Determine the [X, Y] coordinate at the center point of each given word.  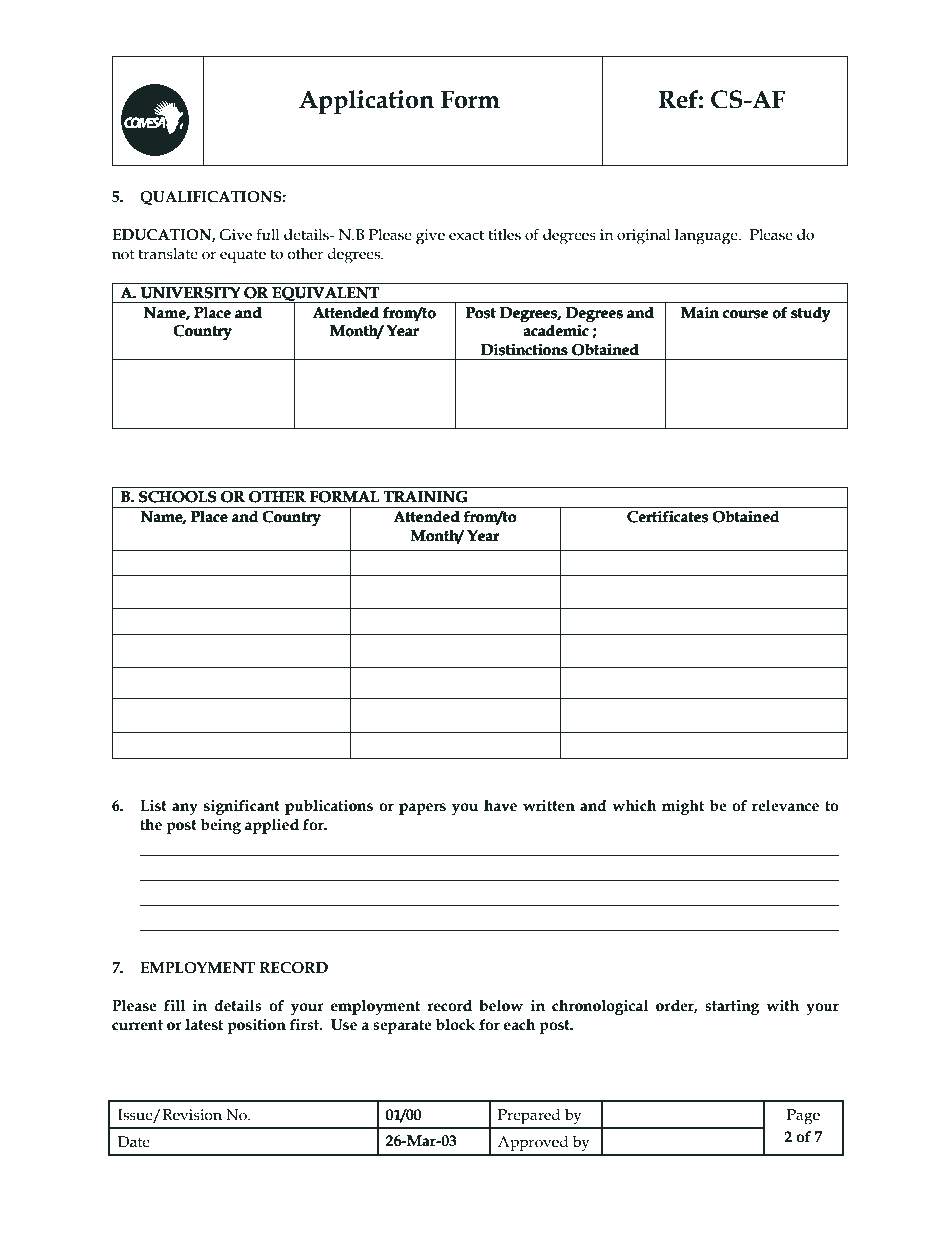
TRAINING [425, 496]
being [221, 826]
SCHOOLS [177, 497]
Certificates [667, 517]
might [683, 807]
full [268, 234]
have [500, 806]
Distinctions [524, 350]
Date [134, 1142]
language [707, 237]
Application [366, 102]
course [745, 314]
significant [242, 807]
